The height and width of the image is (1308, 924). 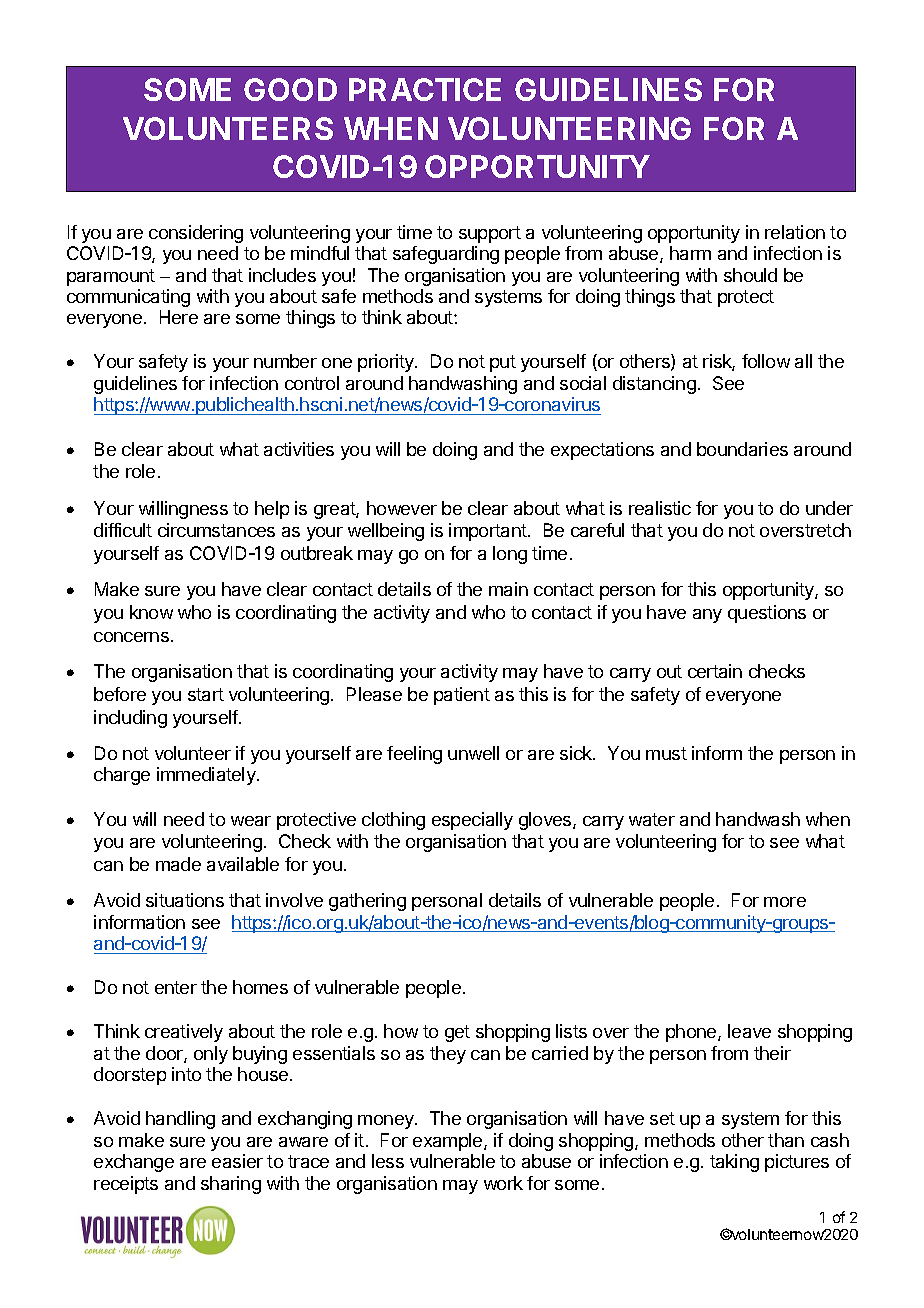 I want to click on taking, so click(x=734, y=1163).
